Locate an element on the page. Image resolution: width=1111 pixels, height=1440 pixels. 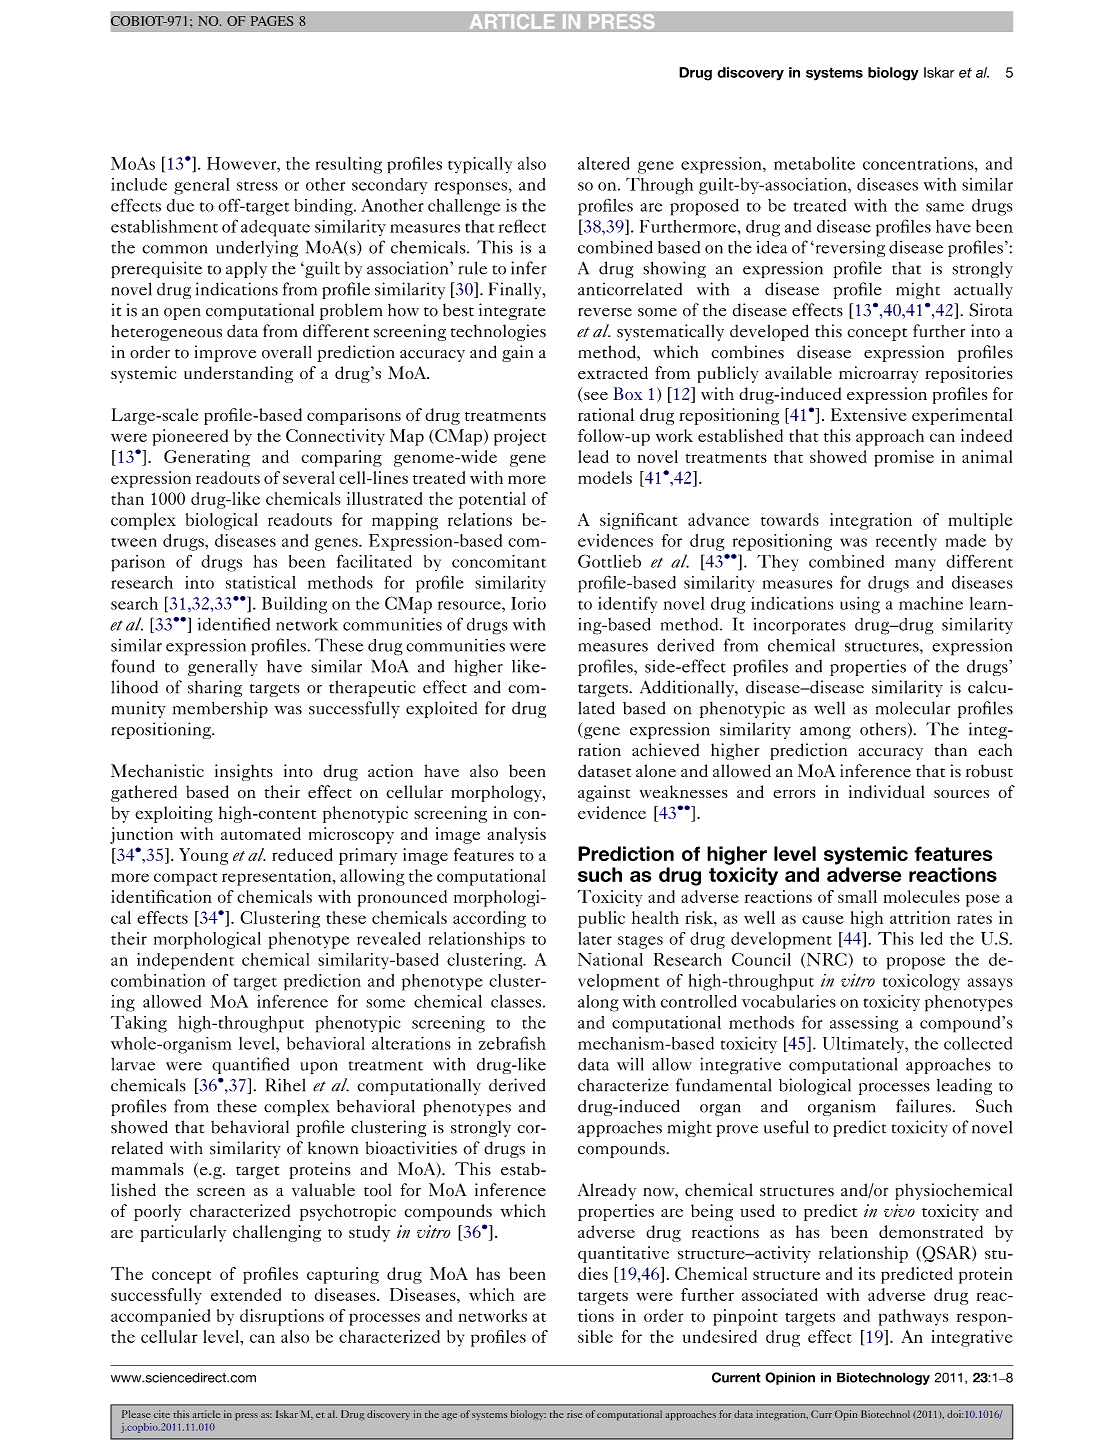
altered is located at coordinates (604, 163).
